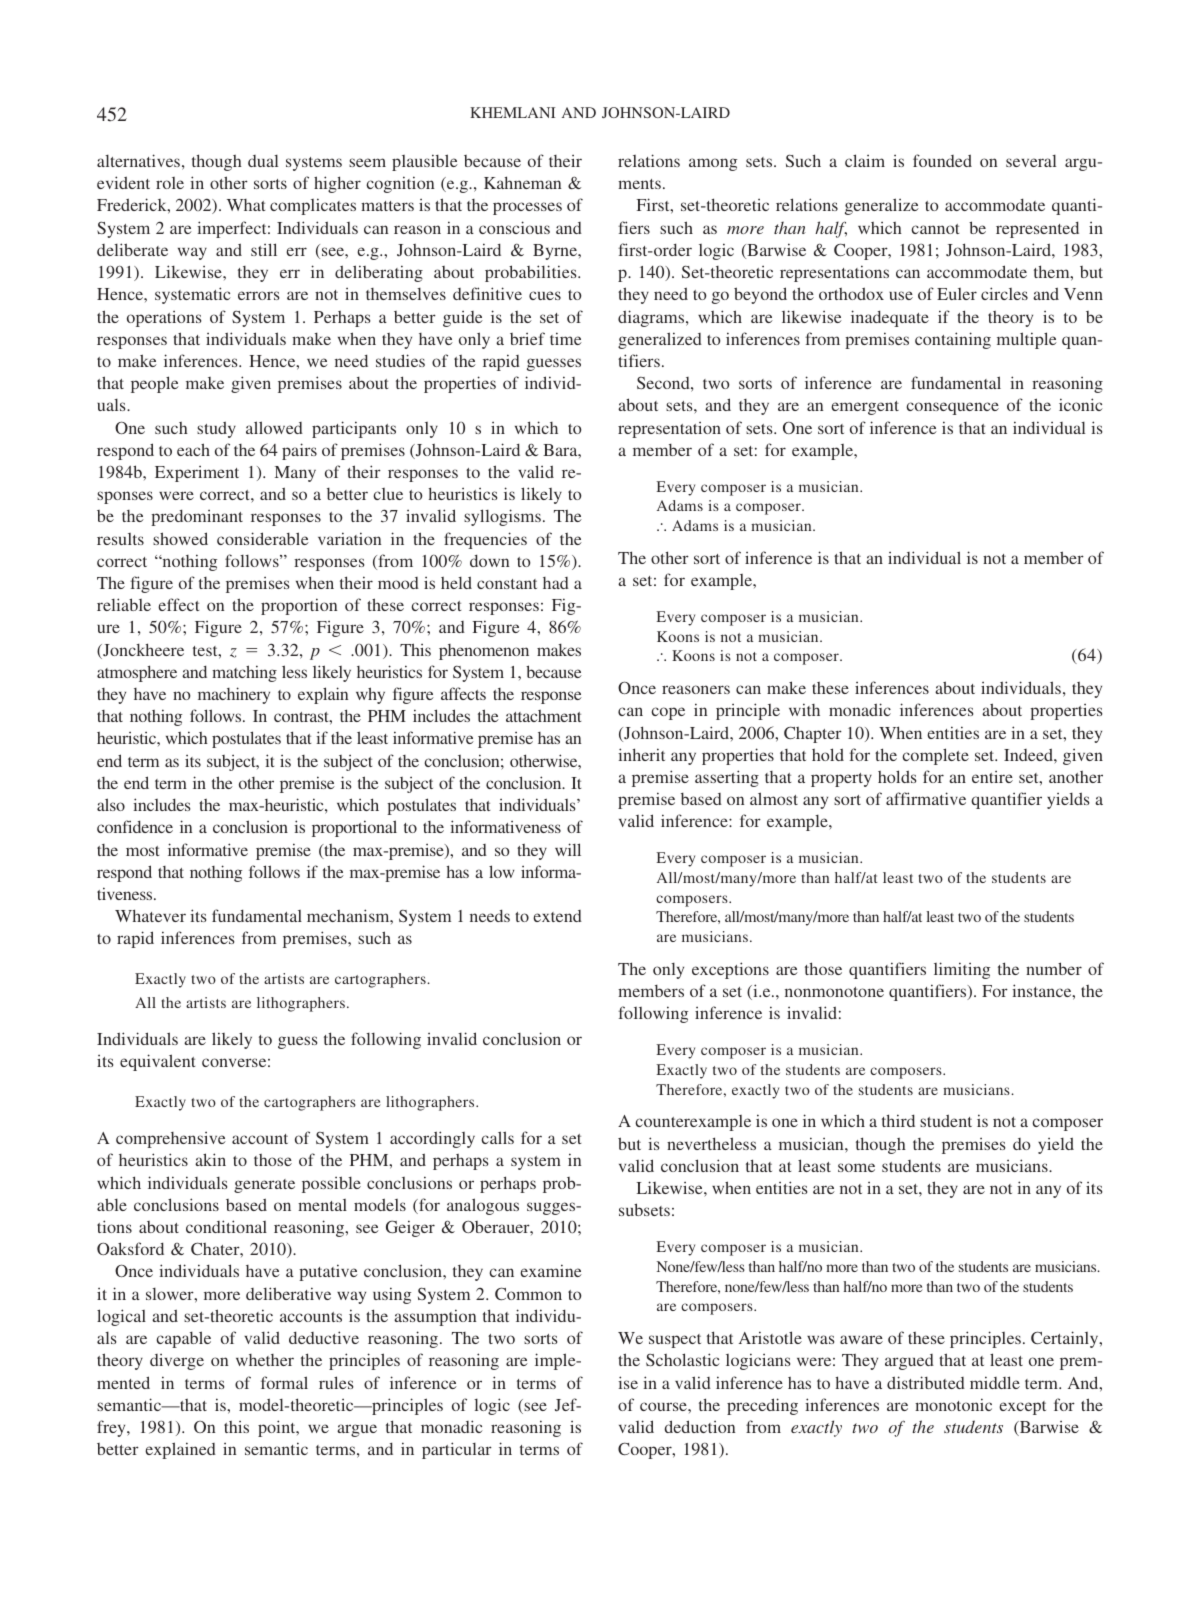 This screenshot has height=1599, width=1200. Describe the element at coordinates (568, 849) in the screenshot. I see `will` at that location.
